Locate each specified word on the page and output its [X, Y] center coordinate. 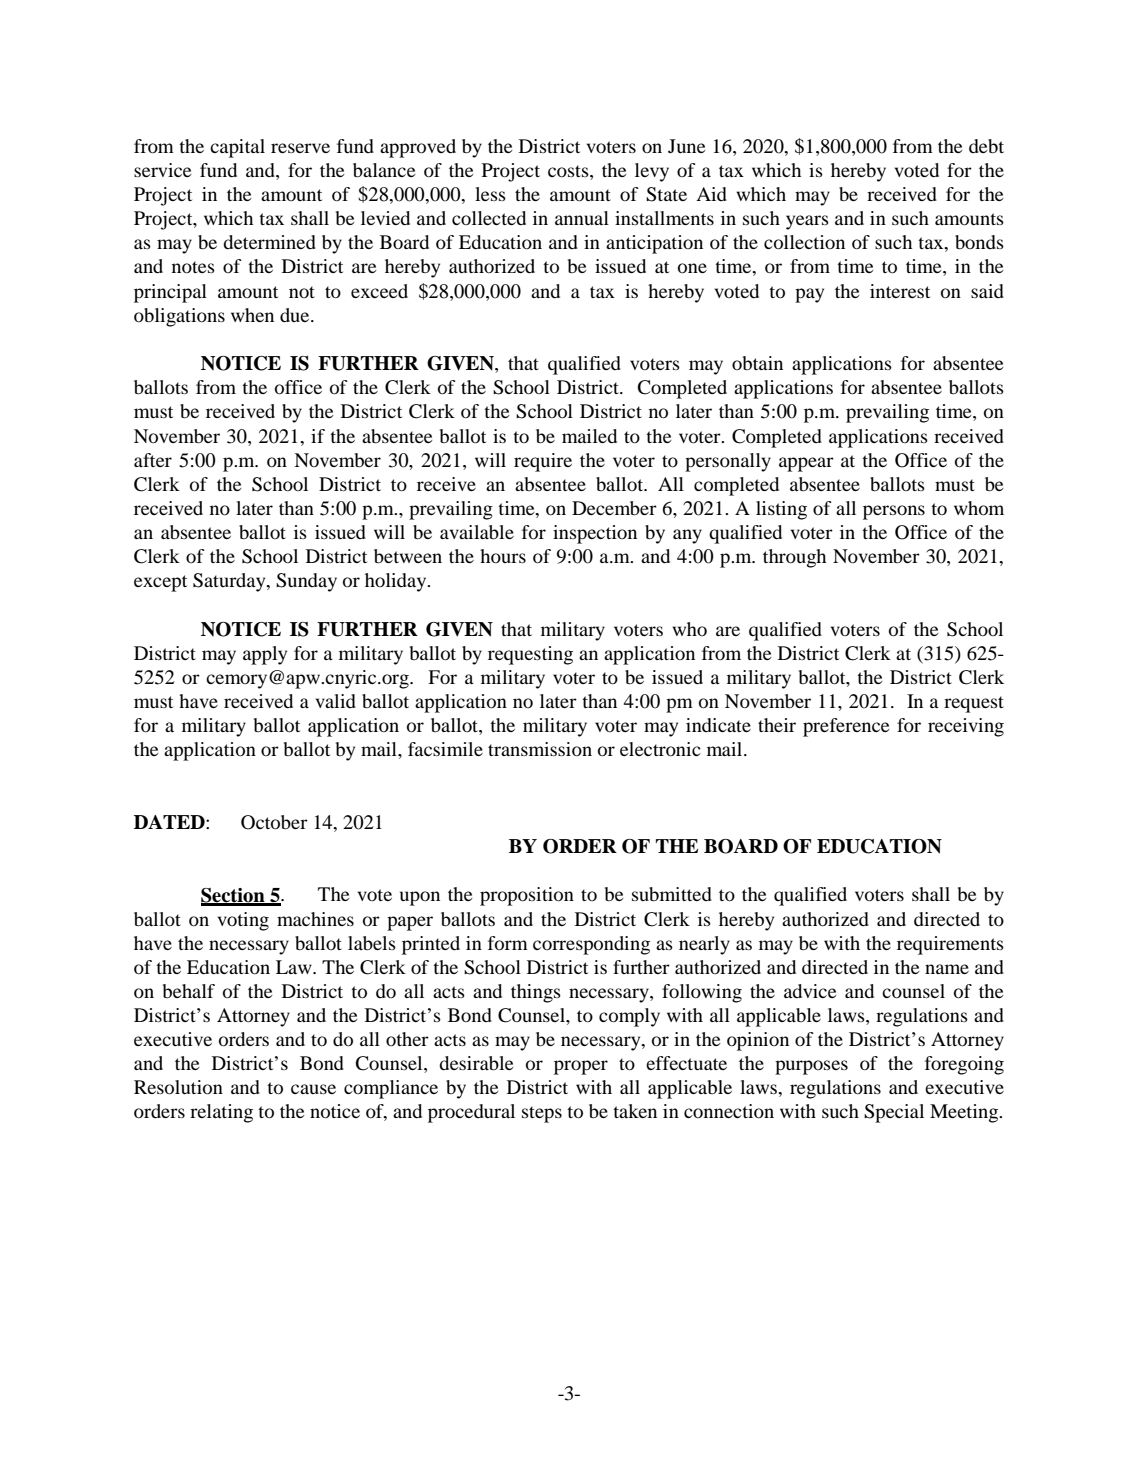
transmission [540, 749]
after [153, 460]
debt [986, 146]
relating [221, 1113]
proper [581, 1067]
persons [894, 512]
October [274, 822]
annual [582, 218]
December [614, 508]
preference [846, 727]
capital [237, 148]
